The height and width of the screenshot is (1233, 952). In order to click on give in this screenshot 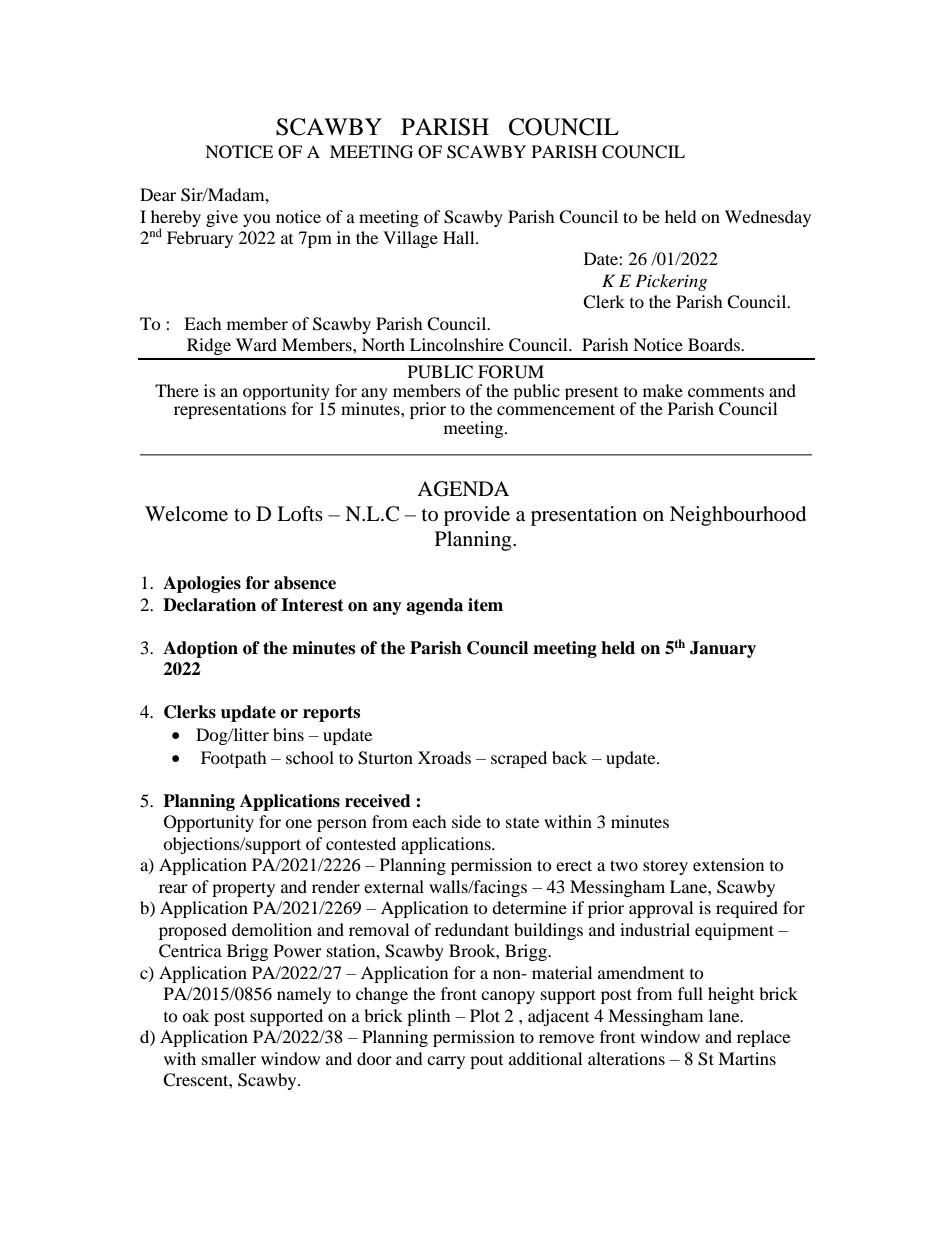, I will do `click(222, 218)`.
